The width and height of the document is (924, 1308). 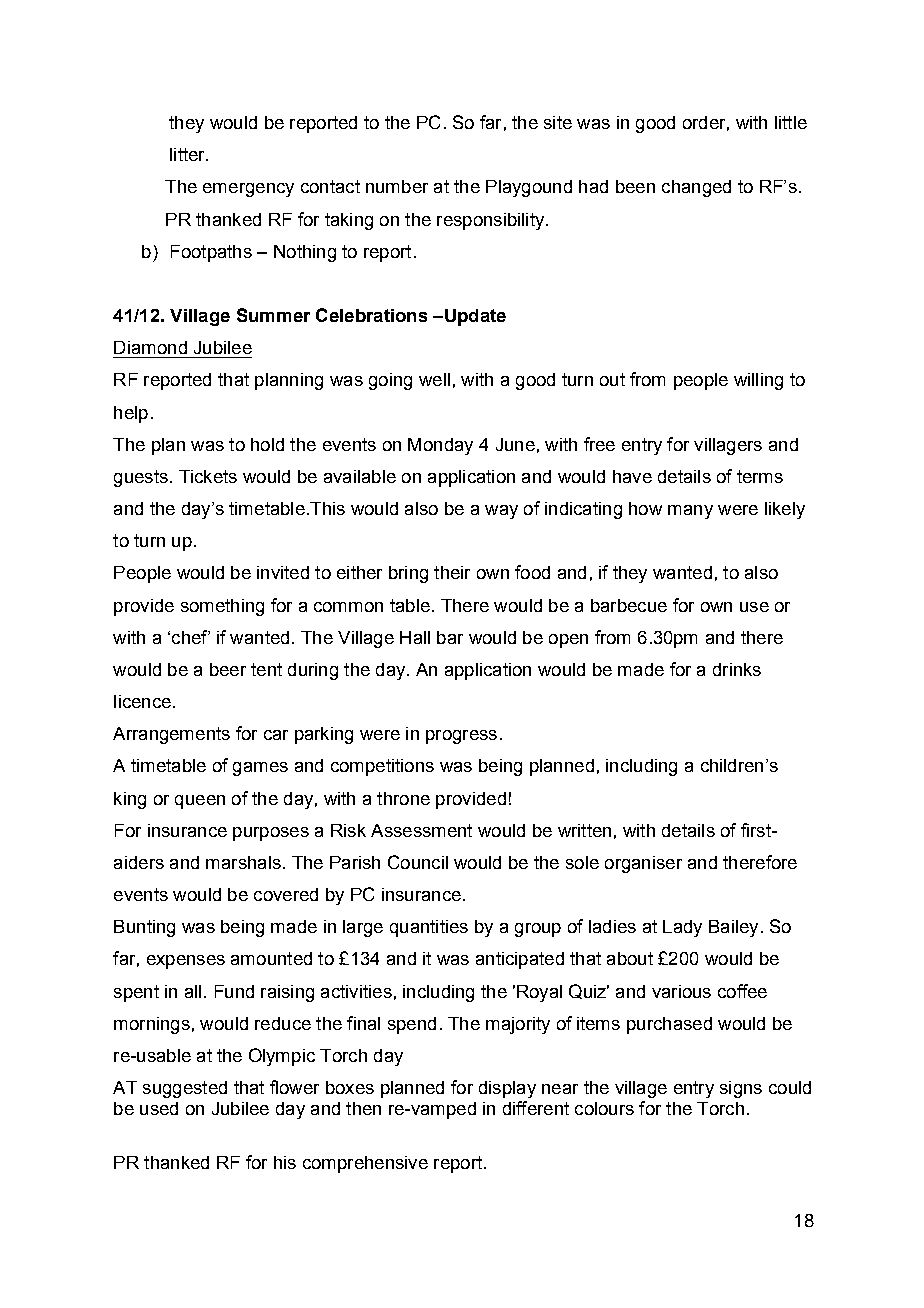 What do you see at coordinates (696, 188) in the document?
I see `changed` at bounding box center [696, 188].
